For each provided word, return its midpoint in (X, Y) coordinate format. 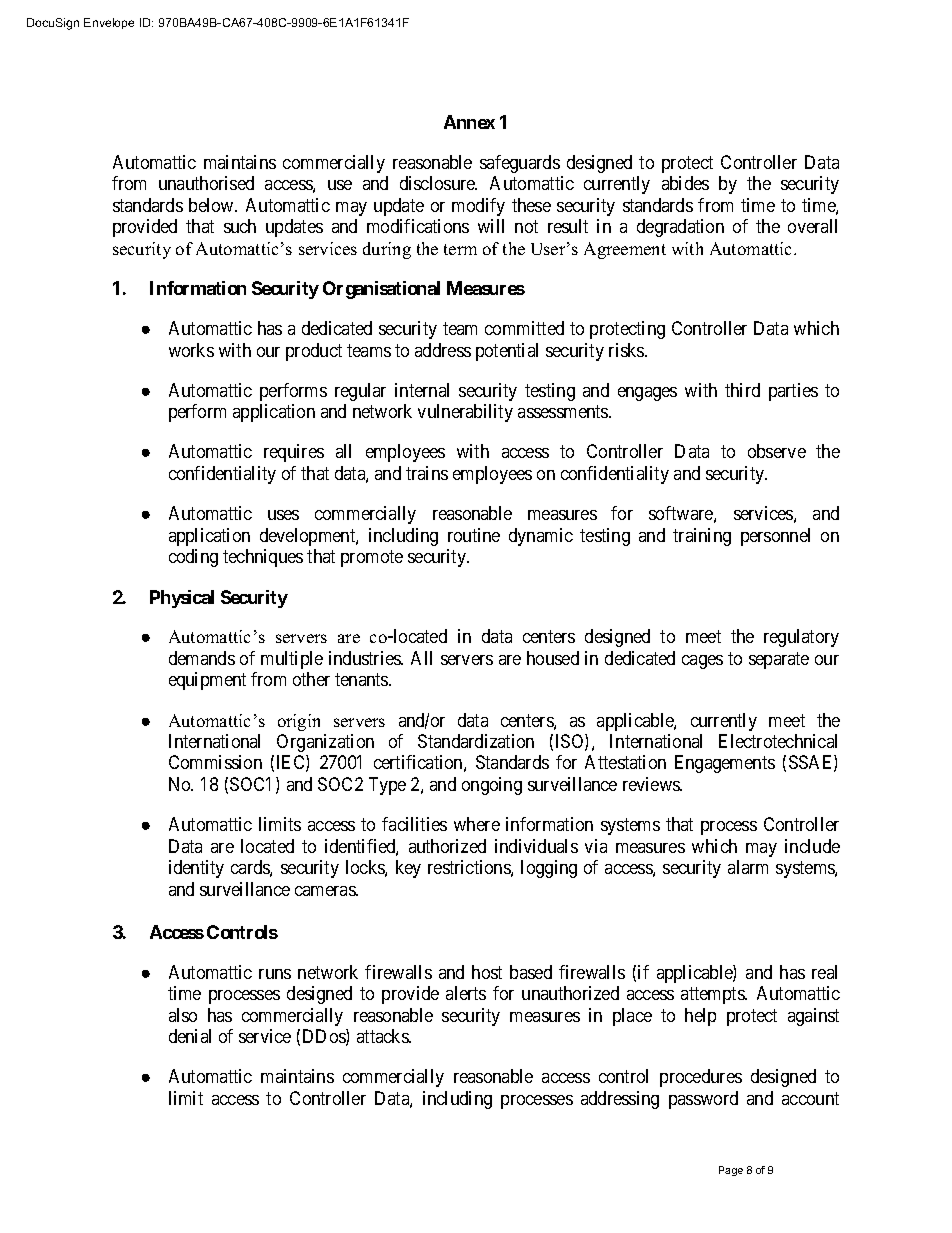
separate (779, 660)
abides (685, 183)
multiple (292, 660)
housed (553, 658)
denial (190, 1036)
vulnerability (465, 413)
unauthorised (206, 183)
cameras (326, 891)
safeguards (520, 164)
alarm (748, 867)
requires (294, 453)
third (742, 390)
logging (549, 869)
